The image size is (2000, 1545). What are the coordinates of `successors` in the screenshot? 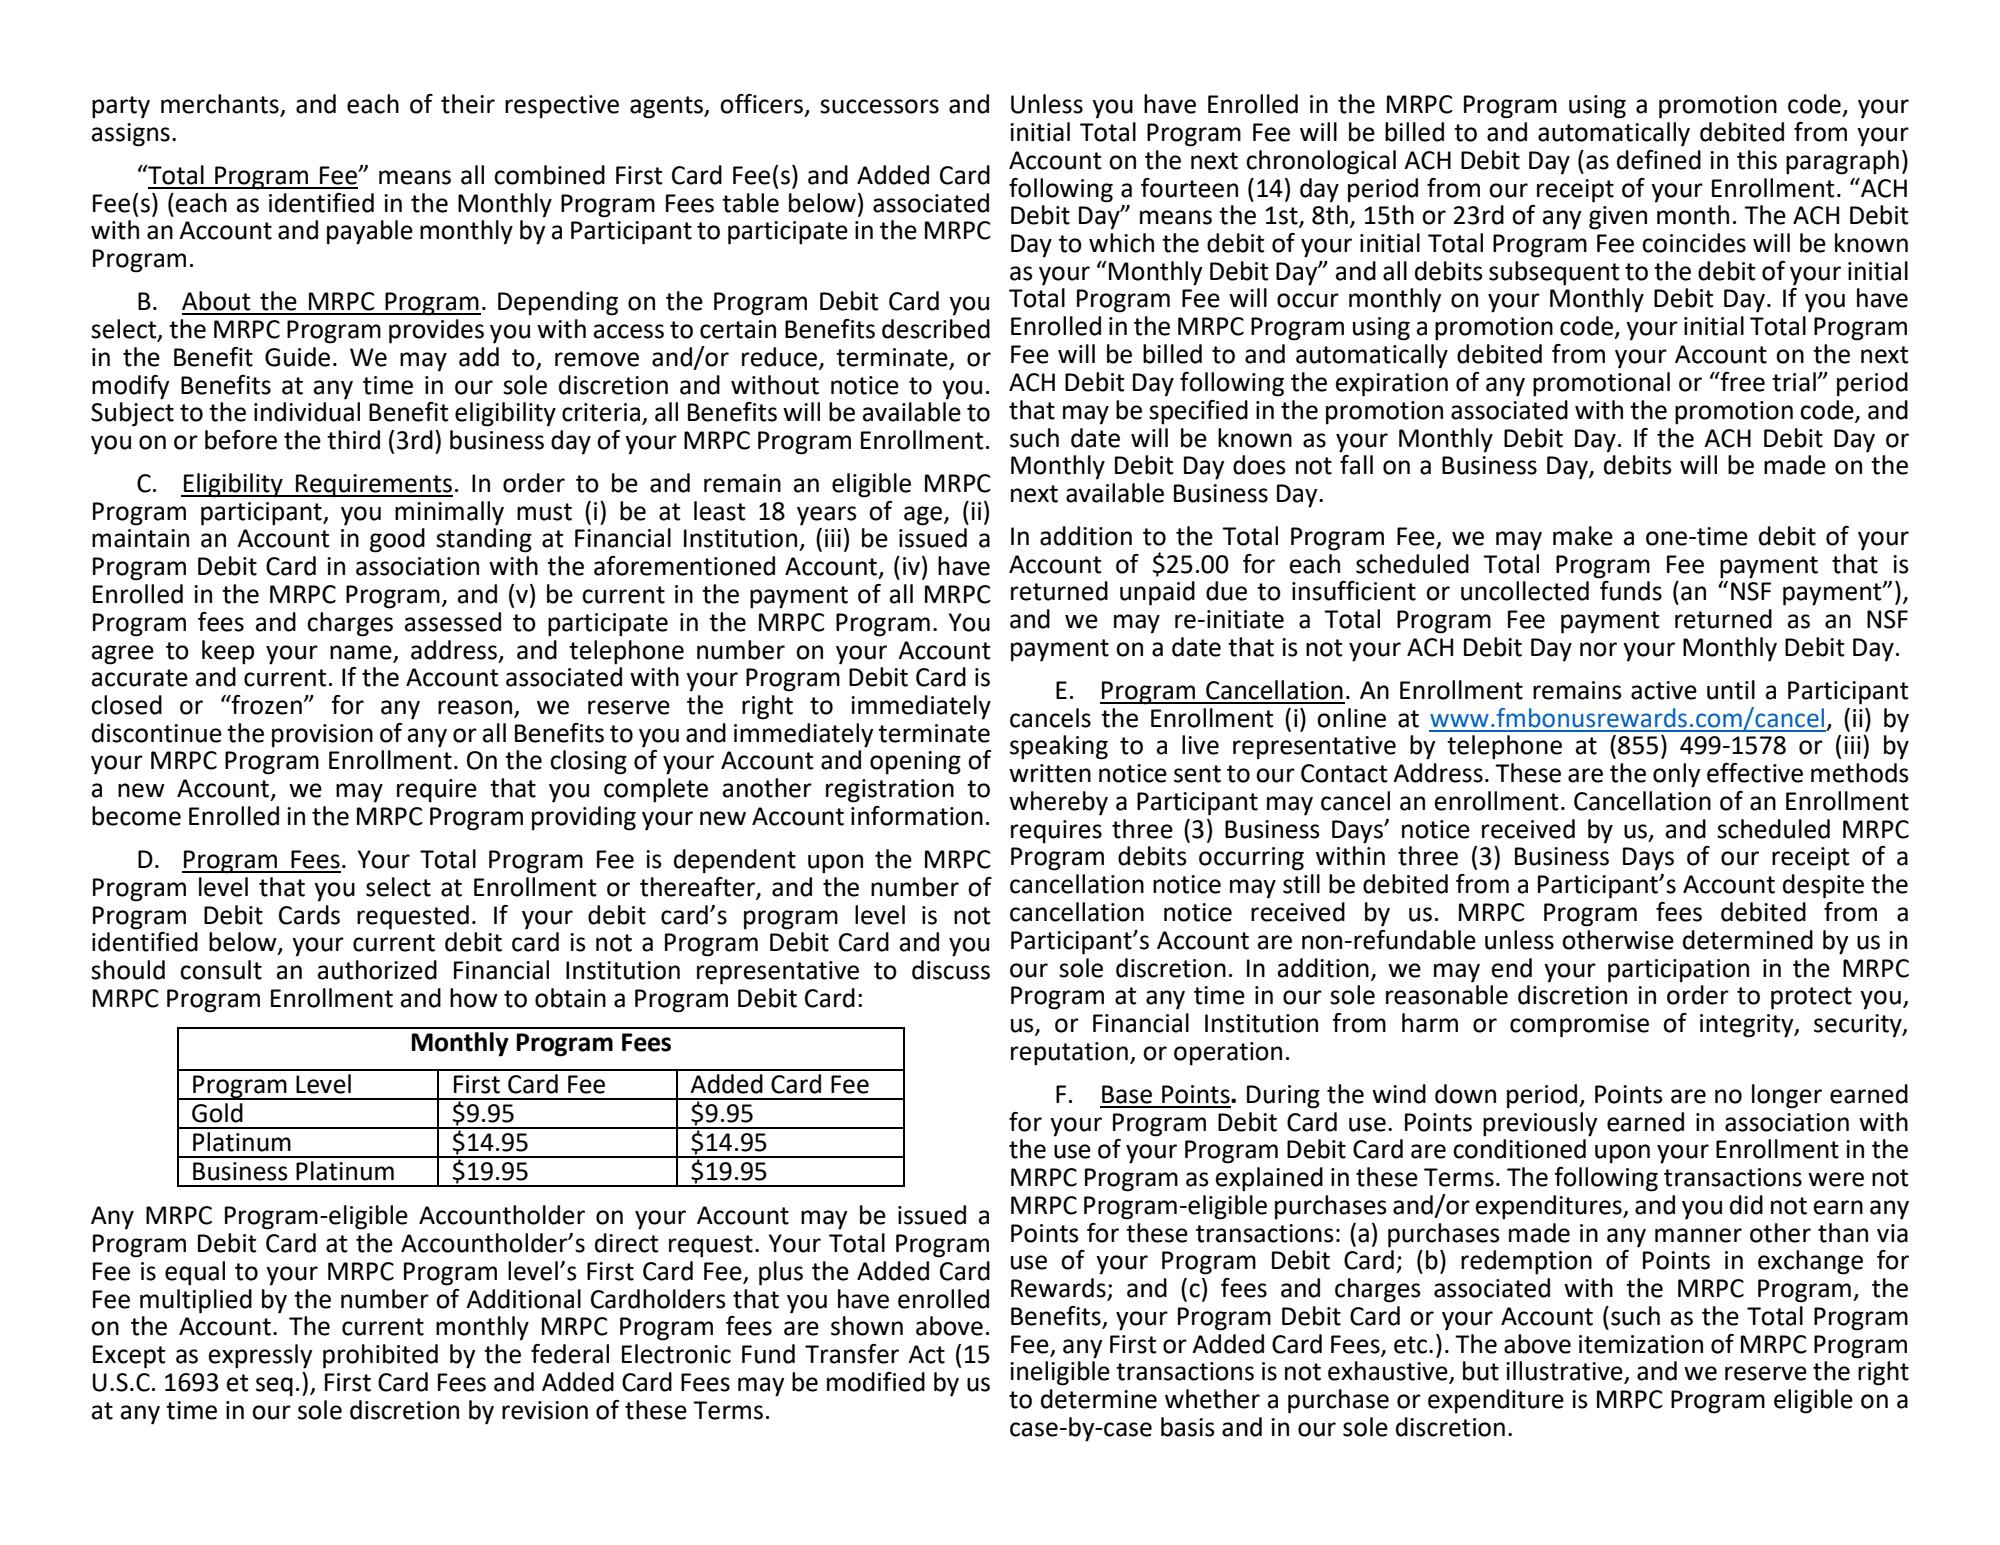 It's located at (879, 106).
